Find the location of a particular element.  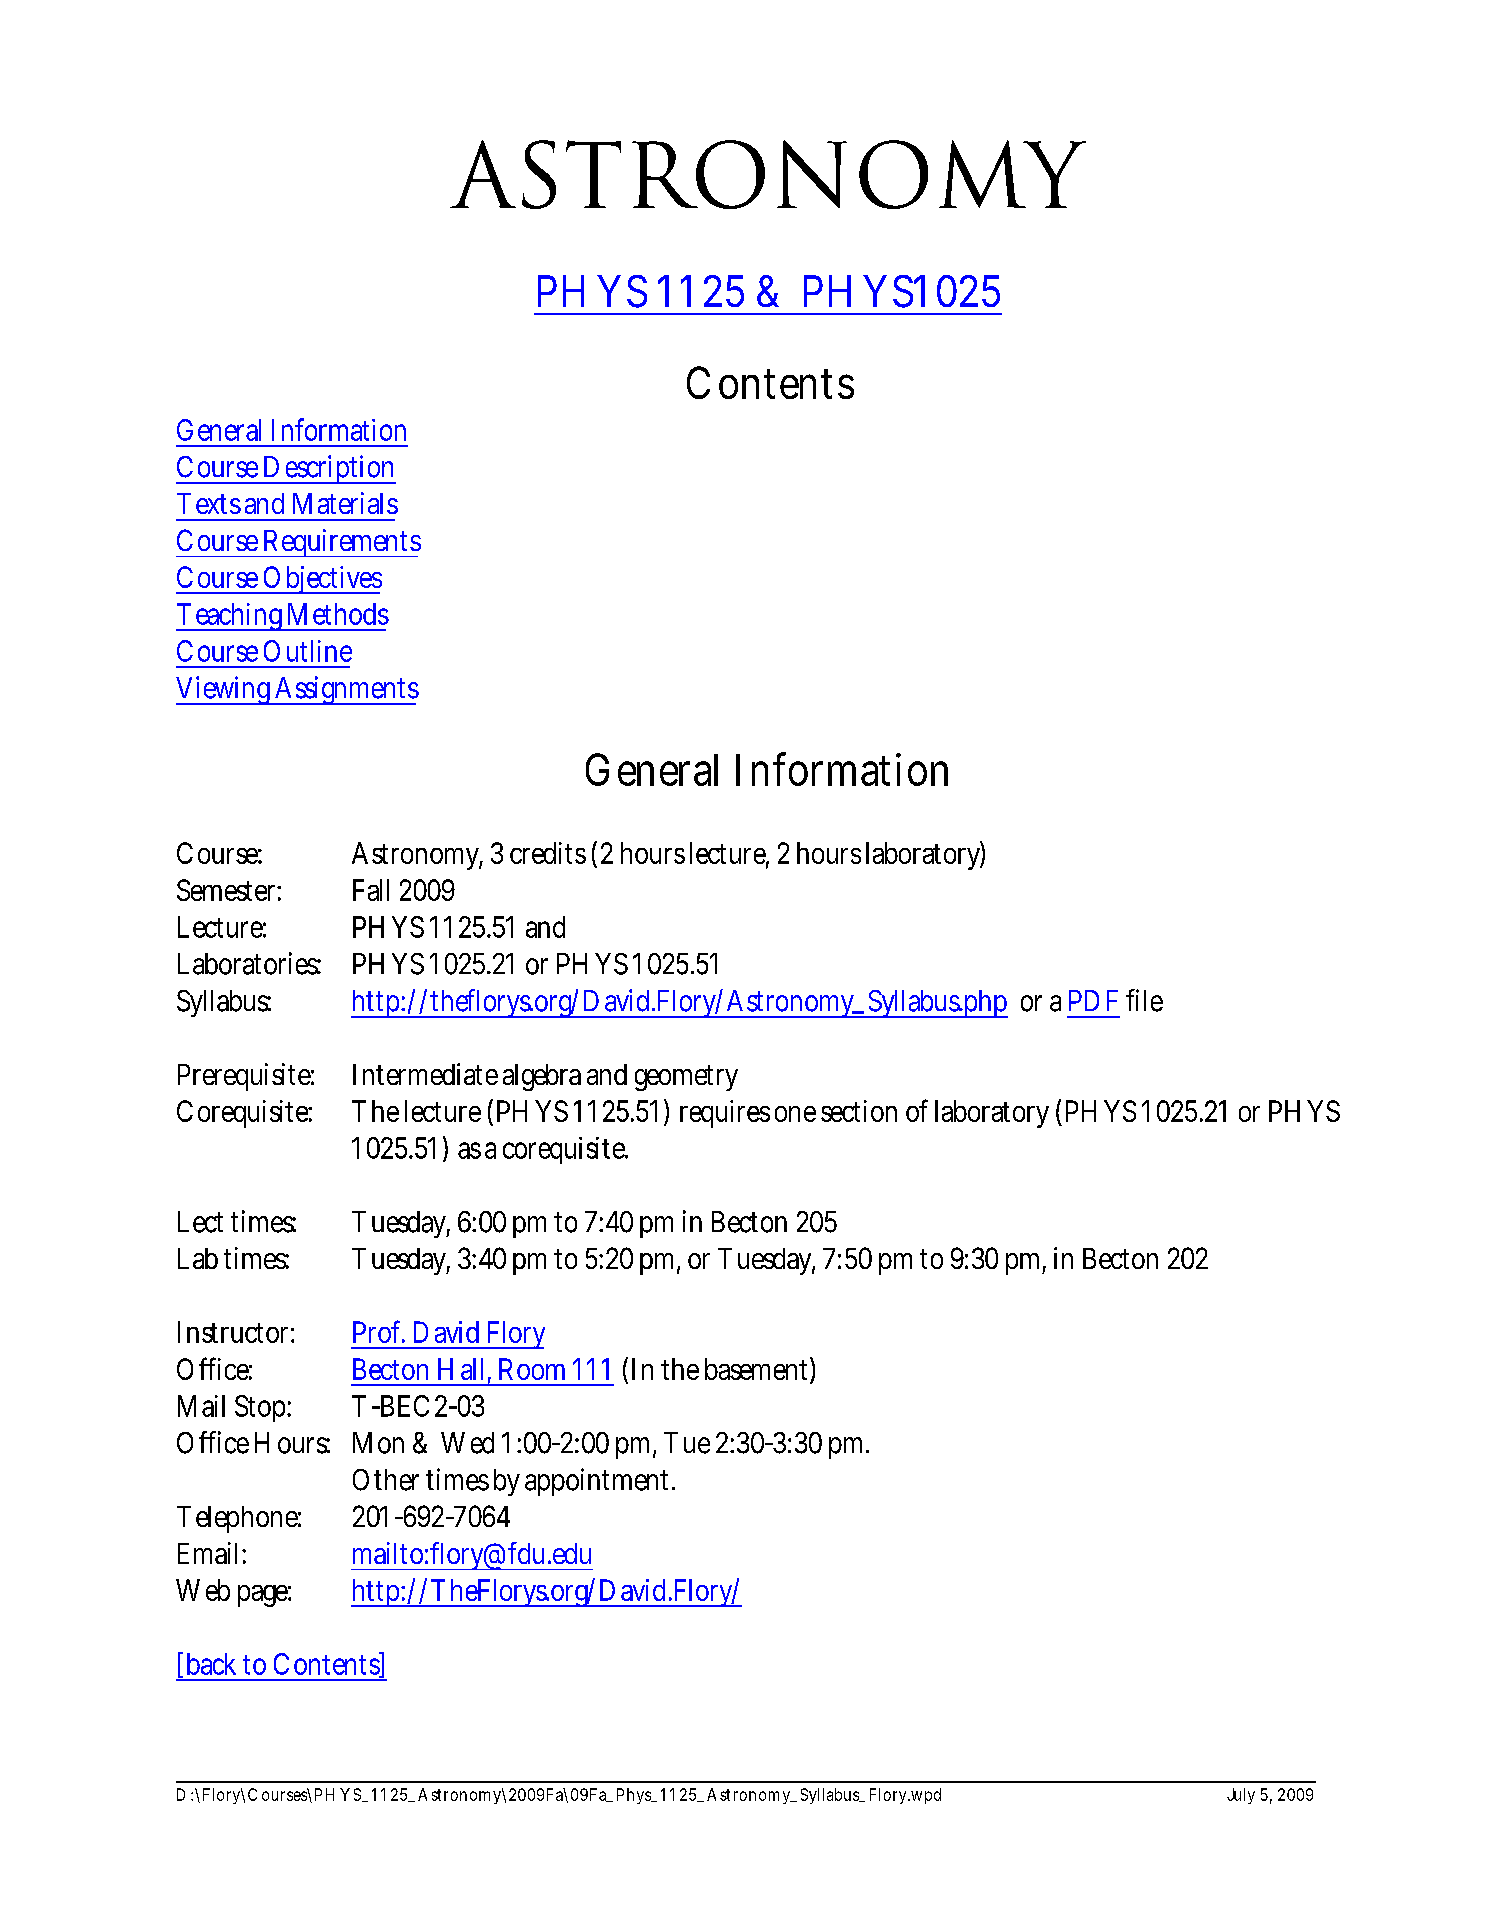

Materials is located at coordinates (345, 503).
